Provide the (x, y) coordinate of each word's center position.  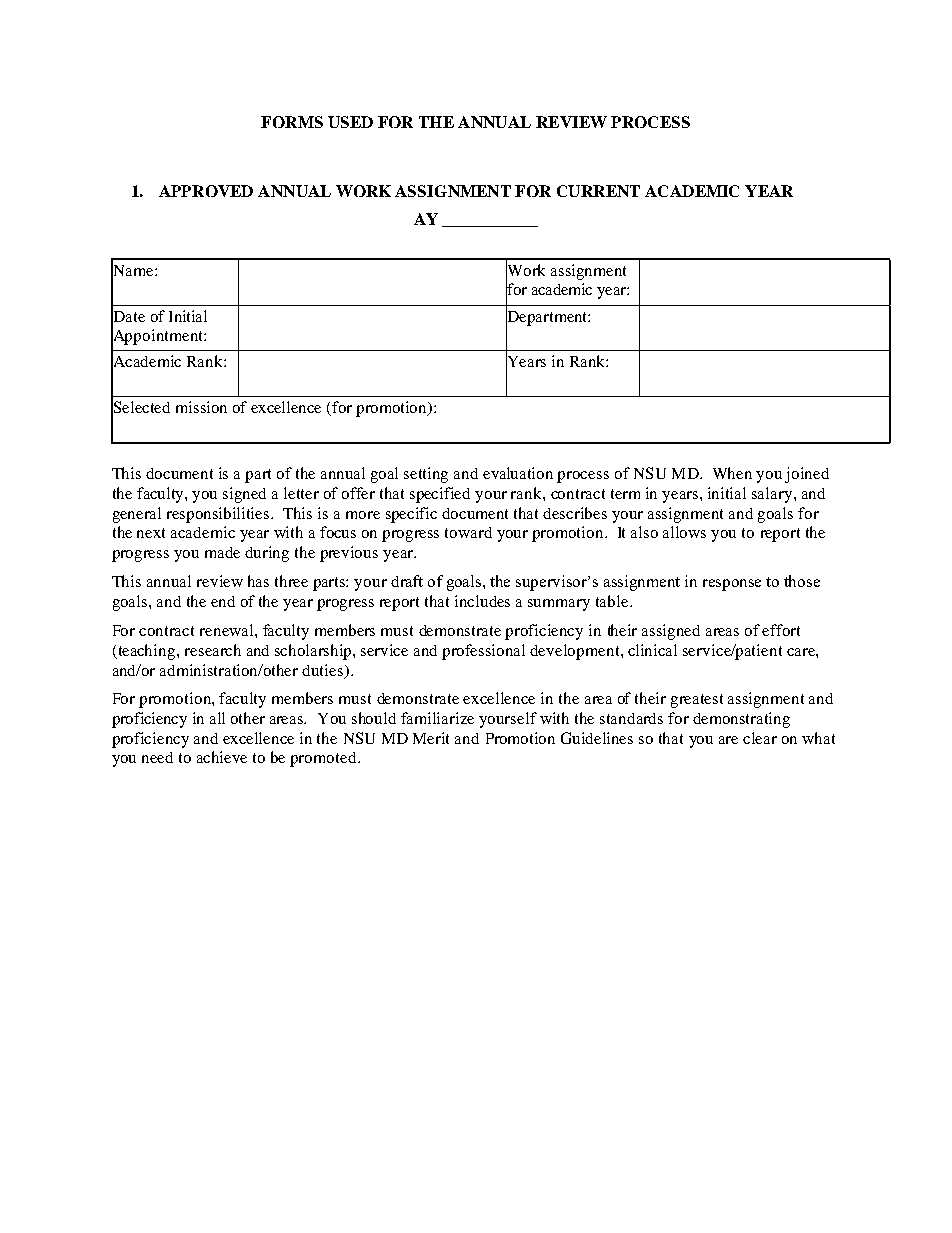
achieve (222, 757)
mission (201, 407)
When (732, 473)
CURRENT (598, 191)
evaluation (518, 473)
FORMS (292, 122)
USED (350, 122)
